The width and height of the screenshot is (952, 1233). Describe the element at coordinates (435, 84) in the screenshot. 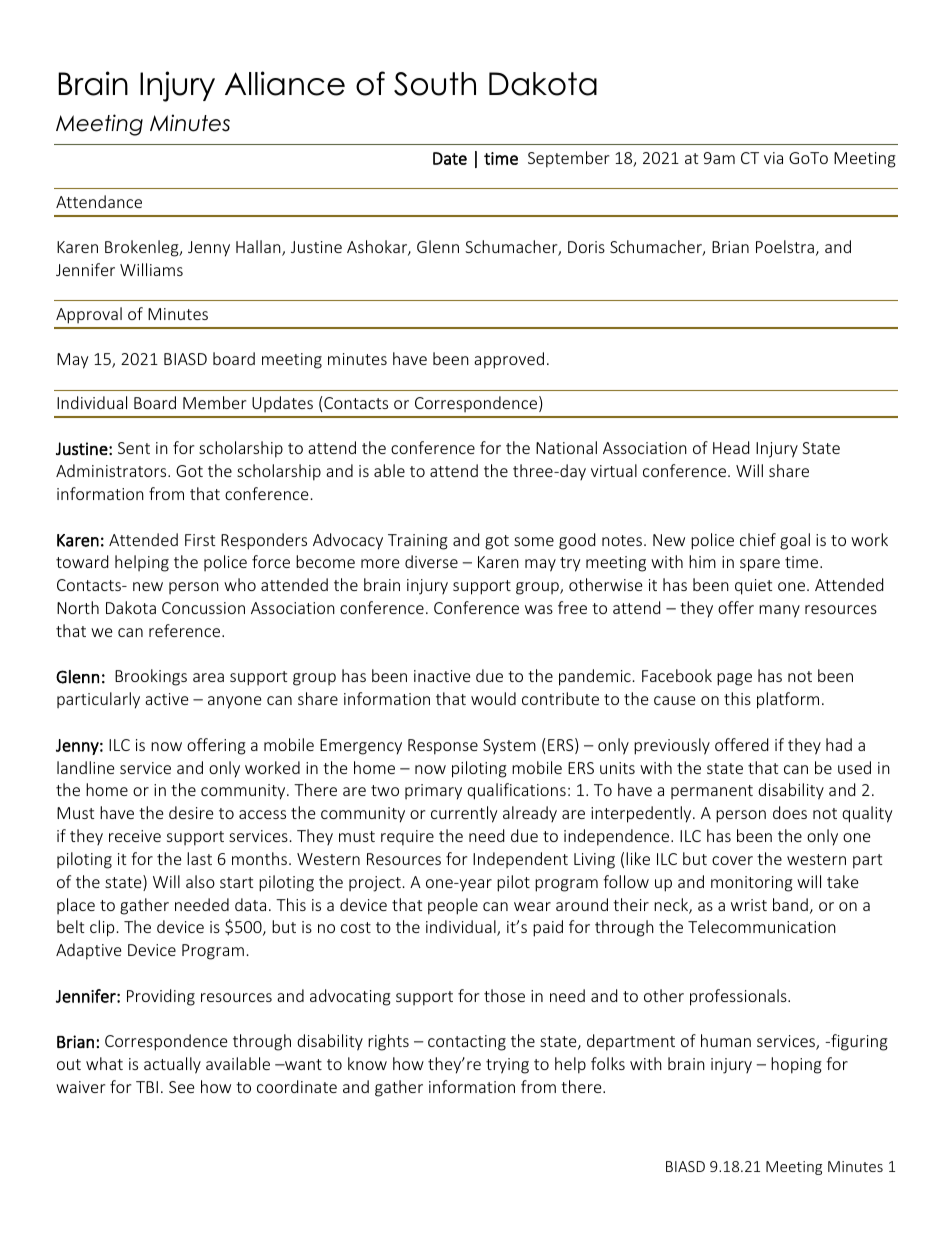

I see `South` at that location.
